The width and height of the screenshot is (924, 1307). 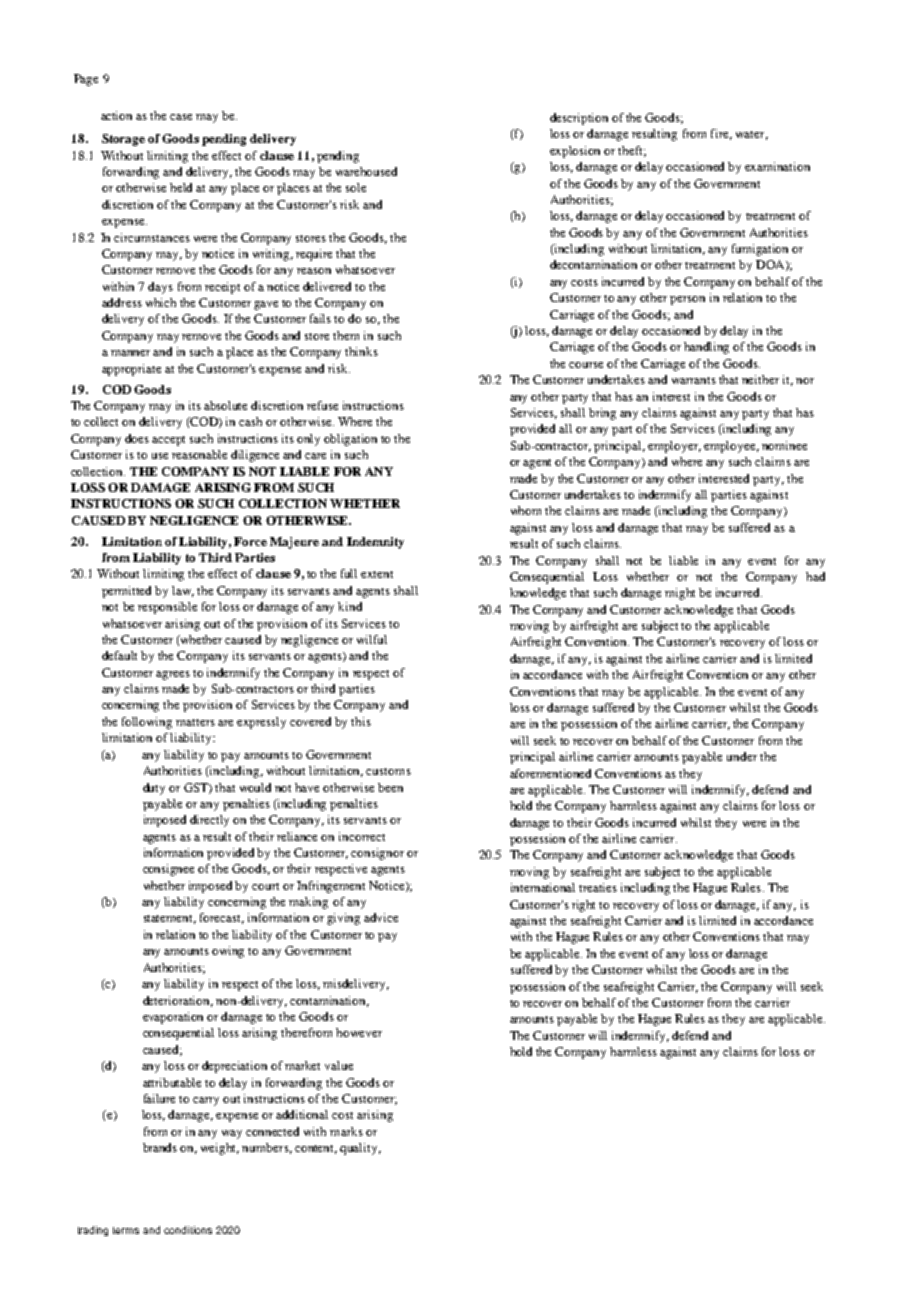 What do you see at coordinates (390, 787) in the screenshot?
I see `been` at bounding box center [390, 787].
